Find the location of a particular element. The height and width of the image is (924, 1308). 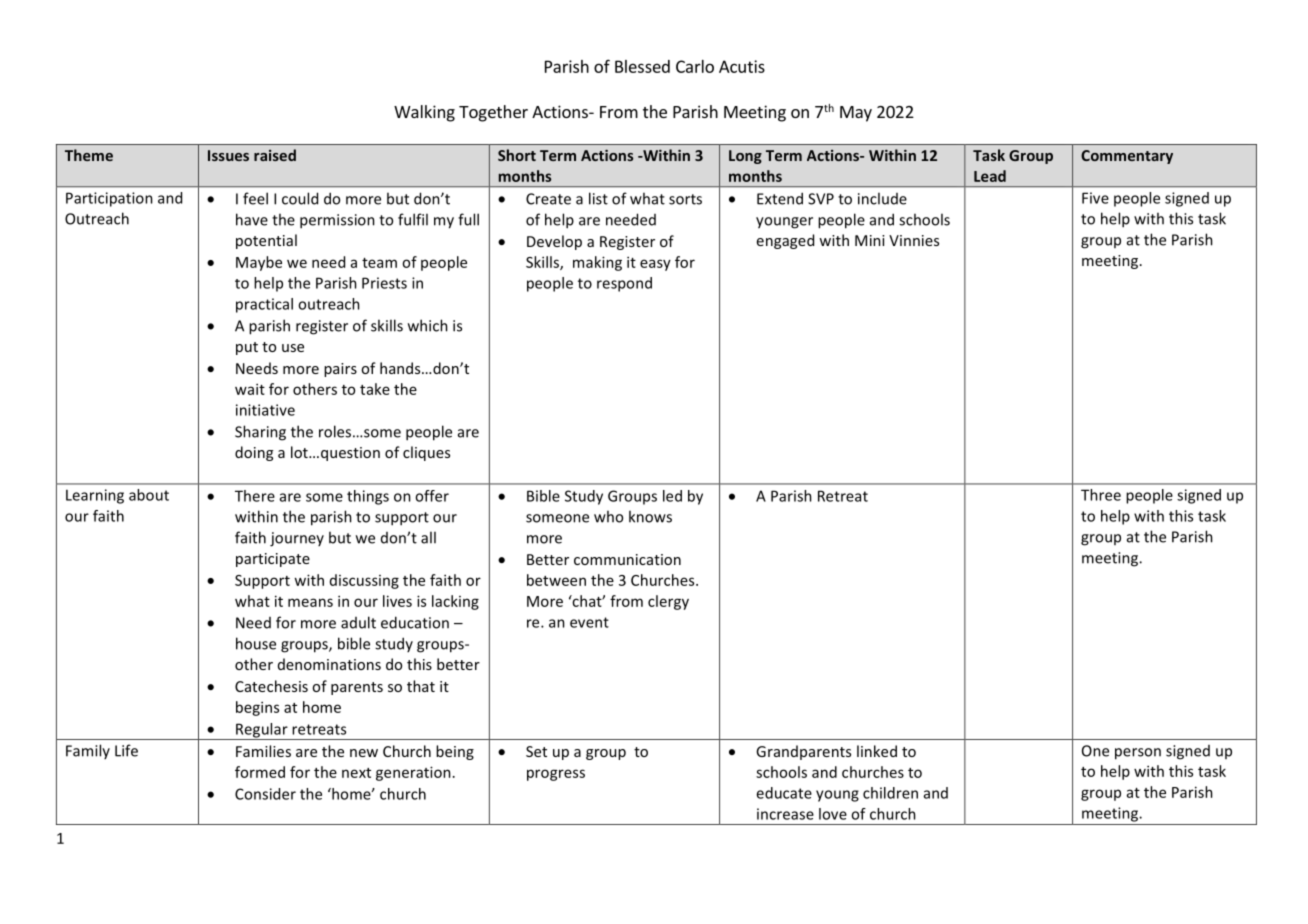

Commentary is located at coordinates (1127, 157).
